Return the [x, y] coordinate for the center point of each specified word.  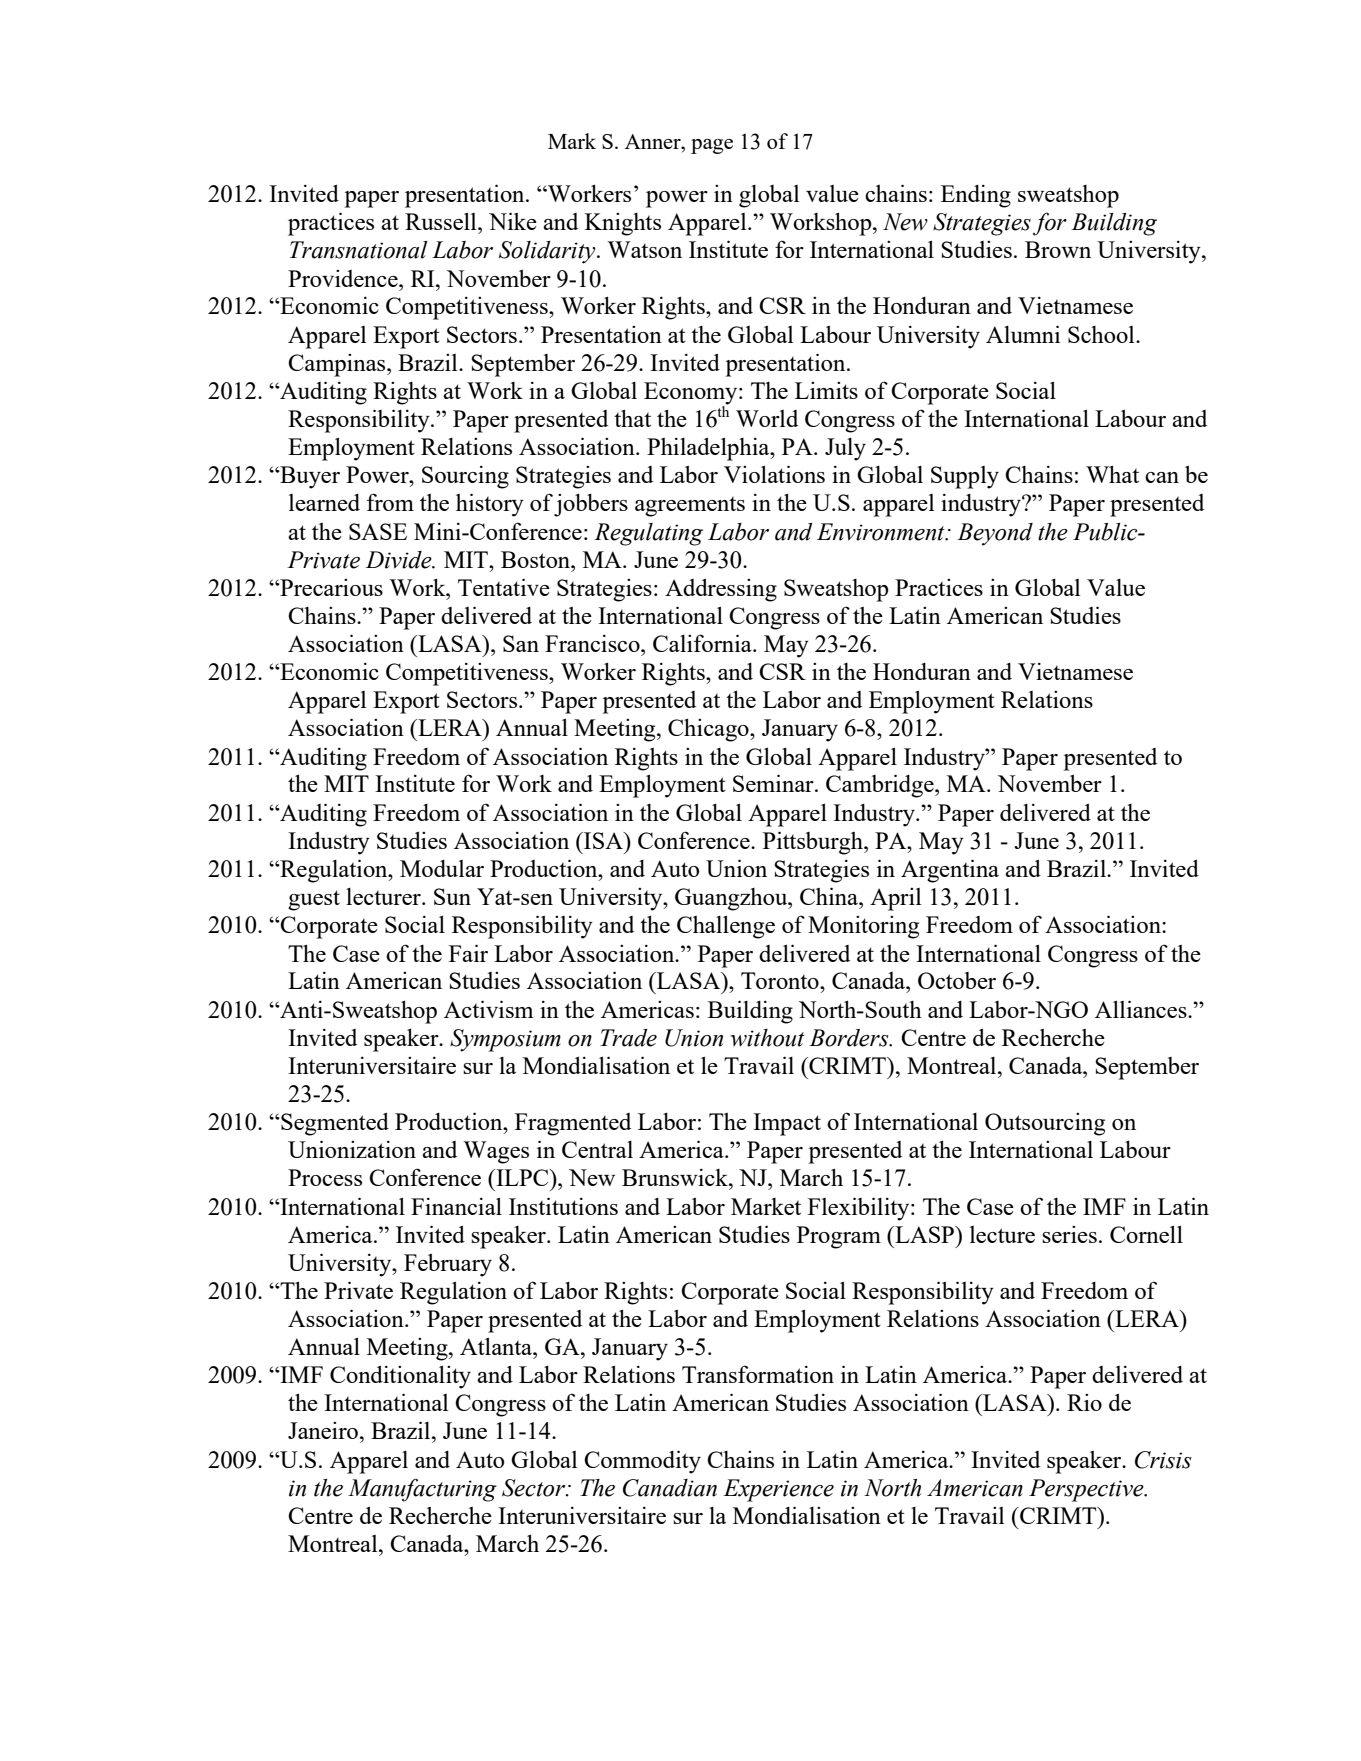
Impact [787, 1124]
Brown [1058, 249]
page [712, 146]
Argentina [950, 871]
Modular [442, 868]
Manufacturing [422, 1490]
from [390, 502]
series [1069, 1234]
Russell [442, 221]
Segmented [334, 1124]
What [1112, 474]
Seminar [774, 783]
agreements [690, 507]
